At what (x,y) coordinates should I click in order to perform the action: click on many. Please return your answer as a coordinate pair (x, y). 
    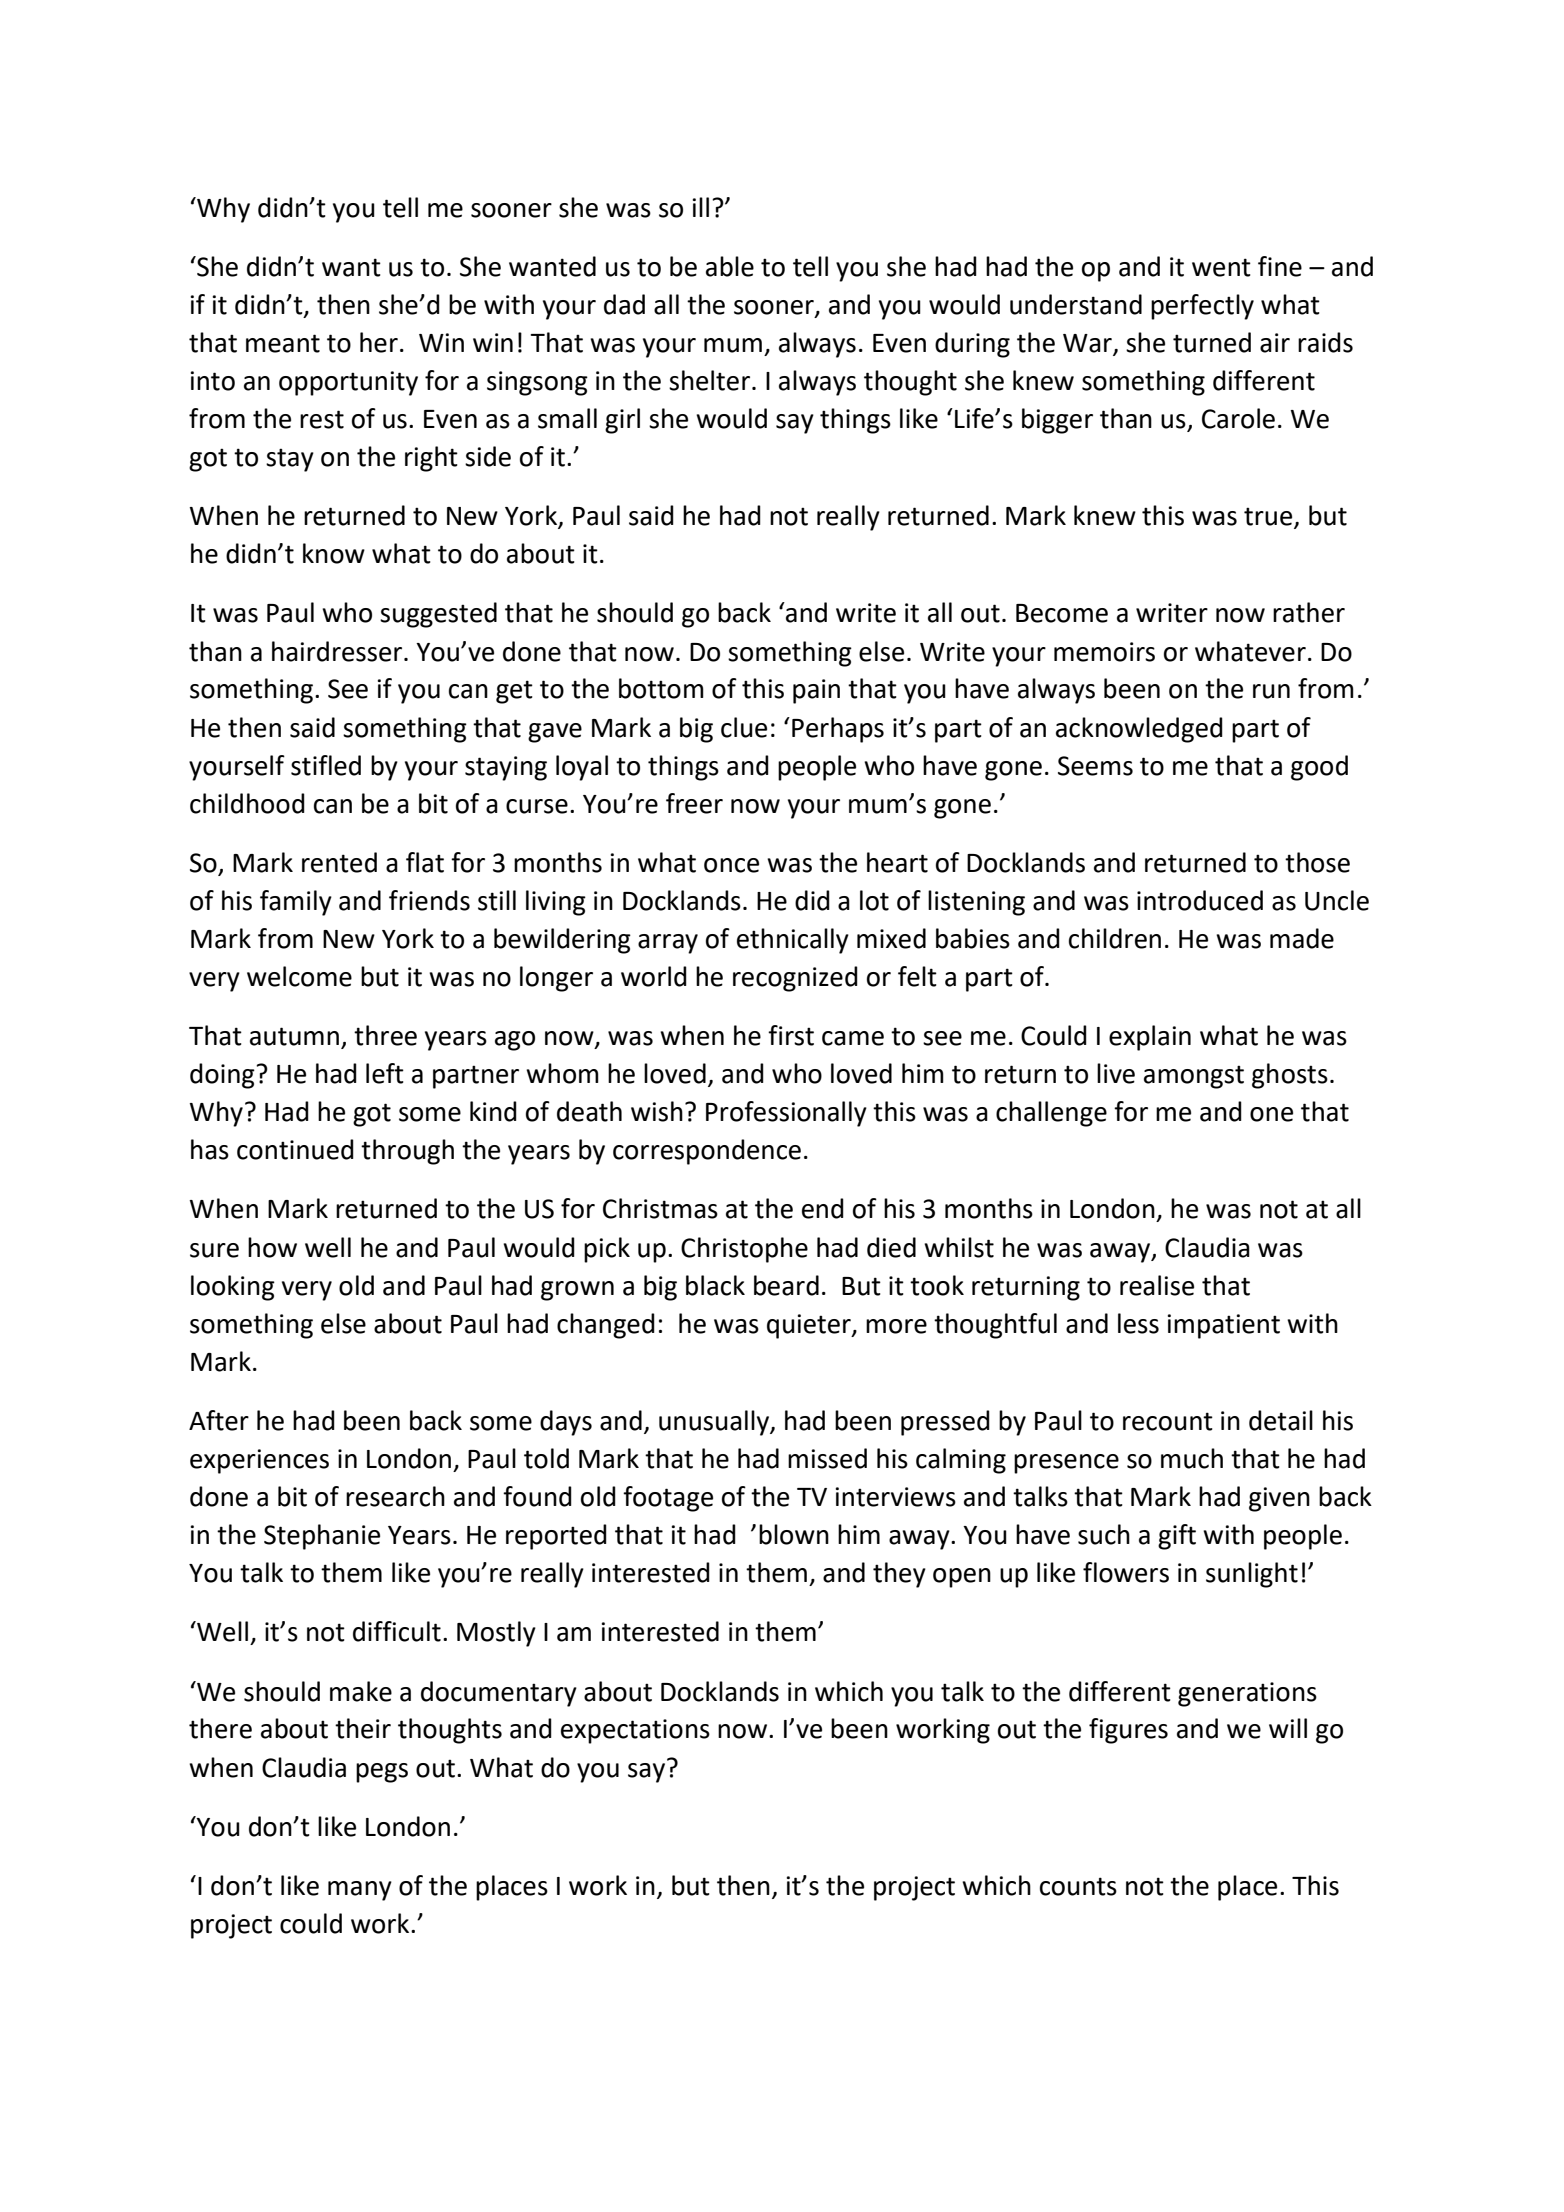
    Looking at the image, I should click on (360, 1891).
